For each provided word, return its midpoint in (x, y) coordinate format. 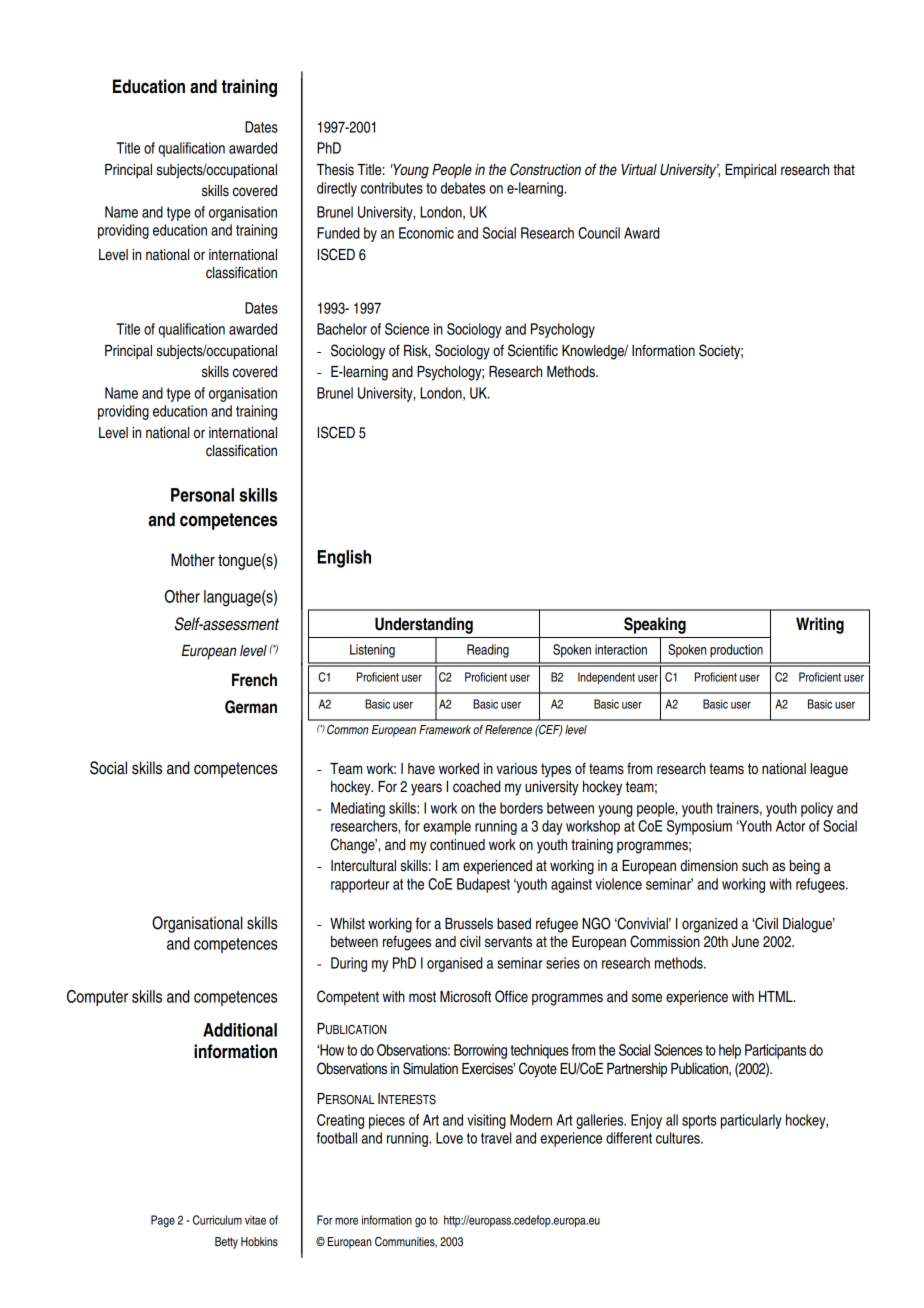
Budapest (483, 885)
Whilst (347, 924)
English (344, 559)
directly (337, 189)
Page (163, 1221)
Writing (820, 625)
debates (463, 188)
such (755, 866)
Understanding (424, 625)
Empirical (750, 171)
